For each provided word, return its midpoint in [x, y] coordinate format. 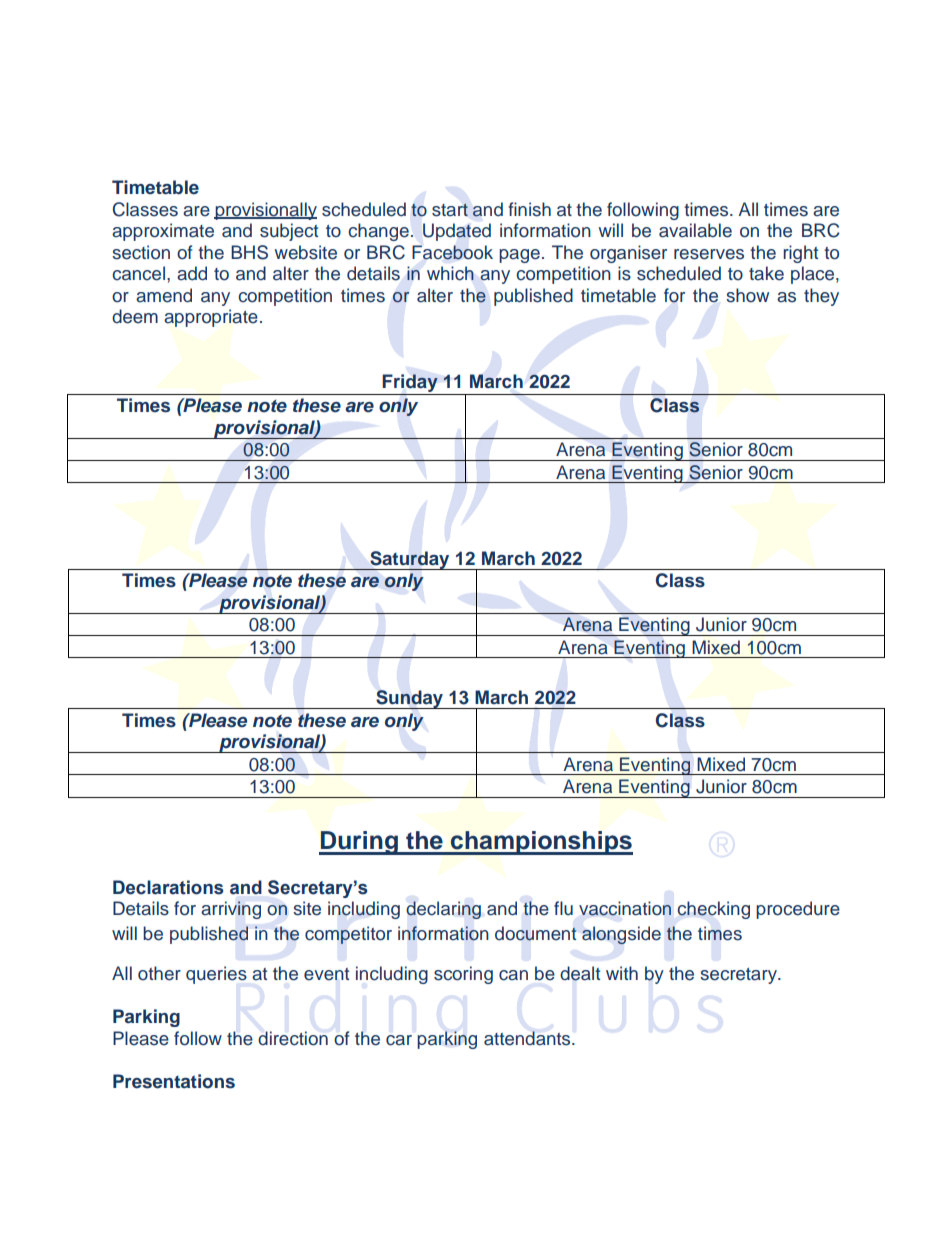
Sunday [409, 699]
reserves [709, 254]
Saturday [410, 560]
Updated [457, 232]
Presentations [174, 1081]
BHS [249, 252]
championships [541, 843]
